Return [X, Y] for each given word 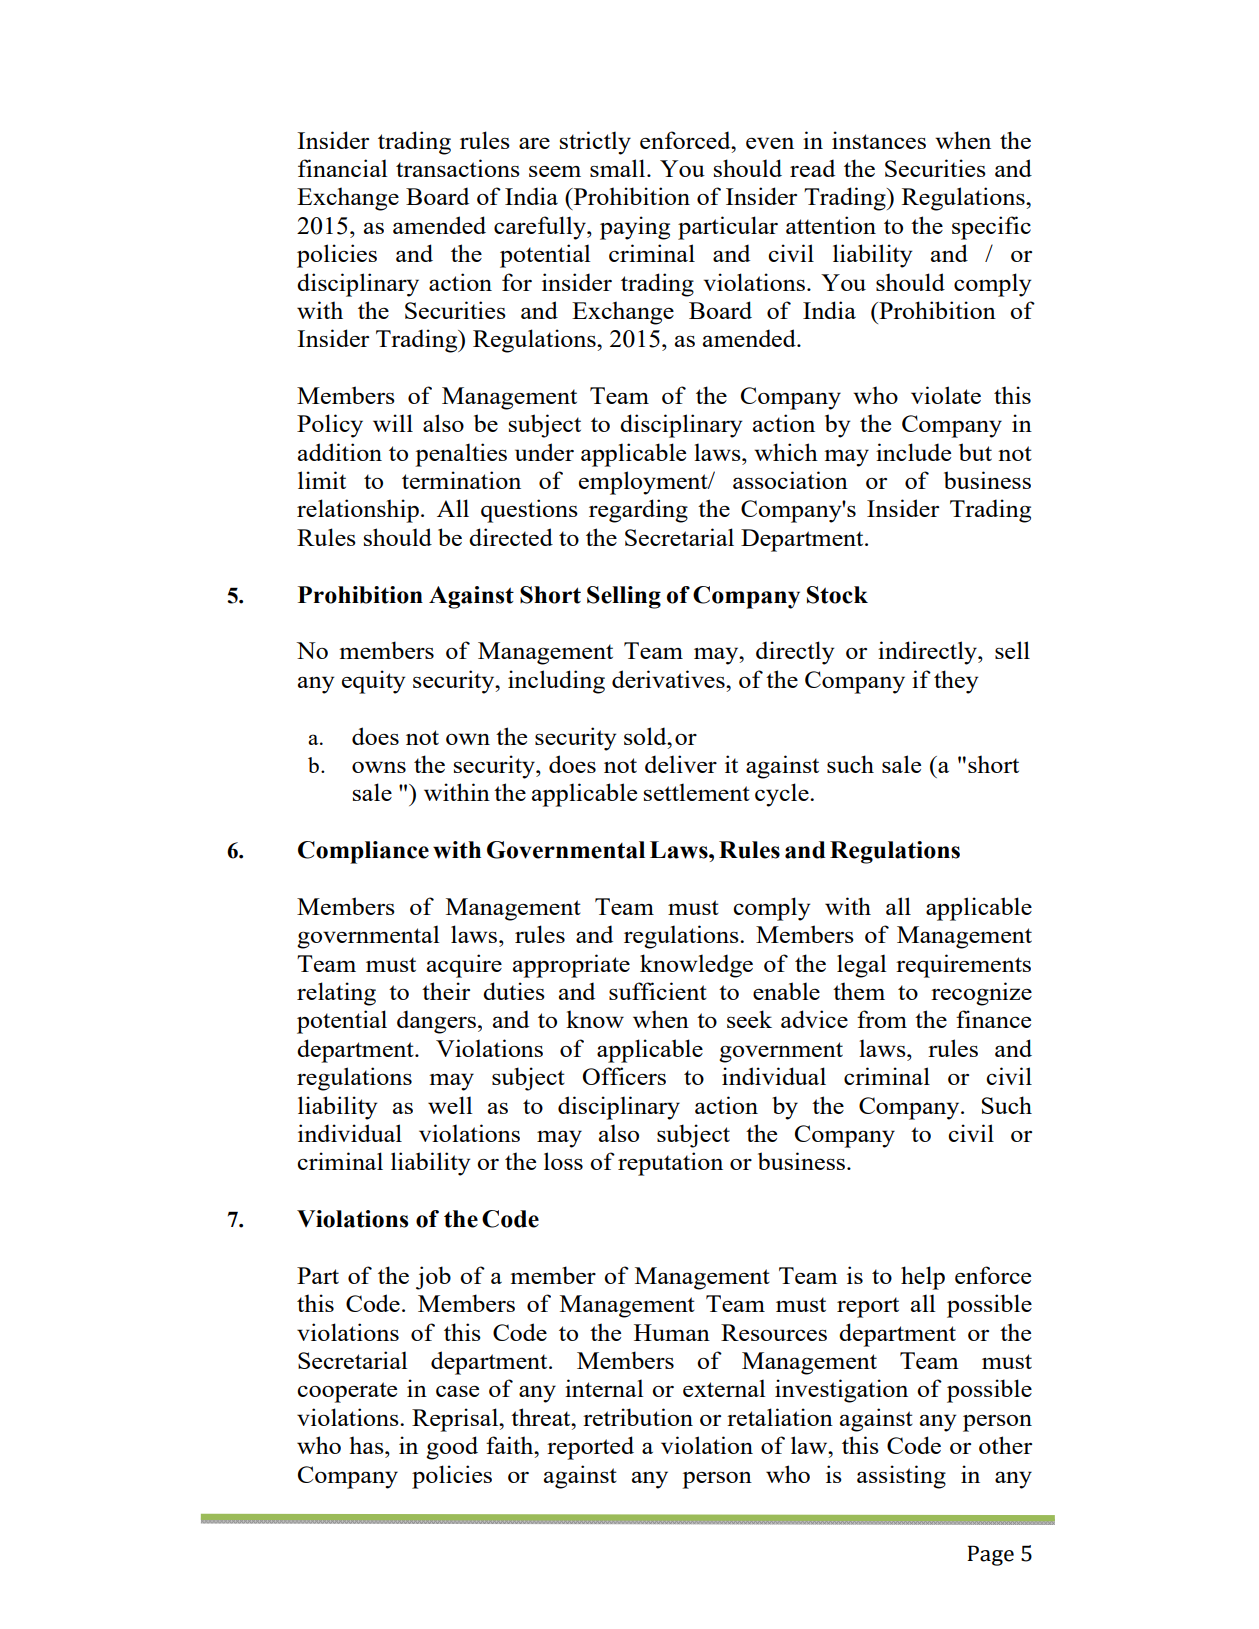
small [619, 168]
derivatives [669, 679]
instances [879, 140]
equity [374, 682]
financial [342, 168]
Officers [624, 1076]
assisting [901, 1477]
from [882, 1019]
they [956, 682]
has [367, 1445]
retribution [638, 1417]
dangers [438, 1022]
